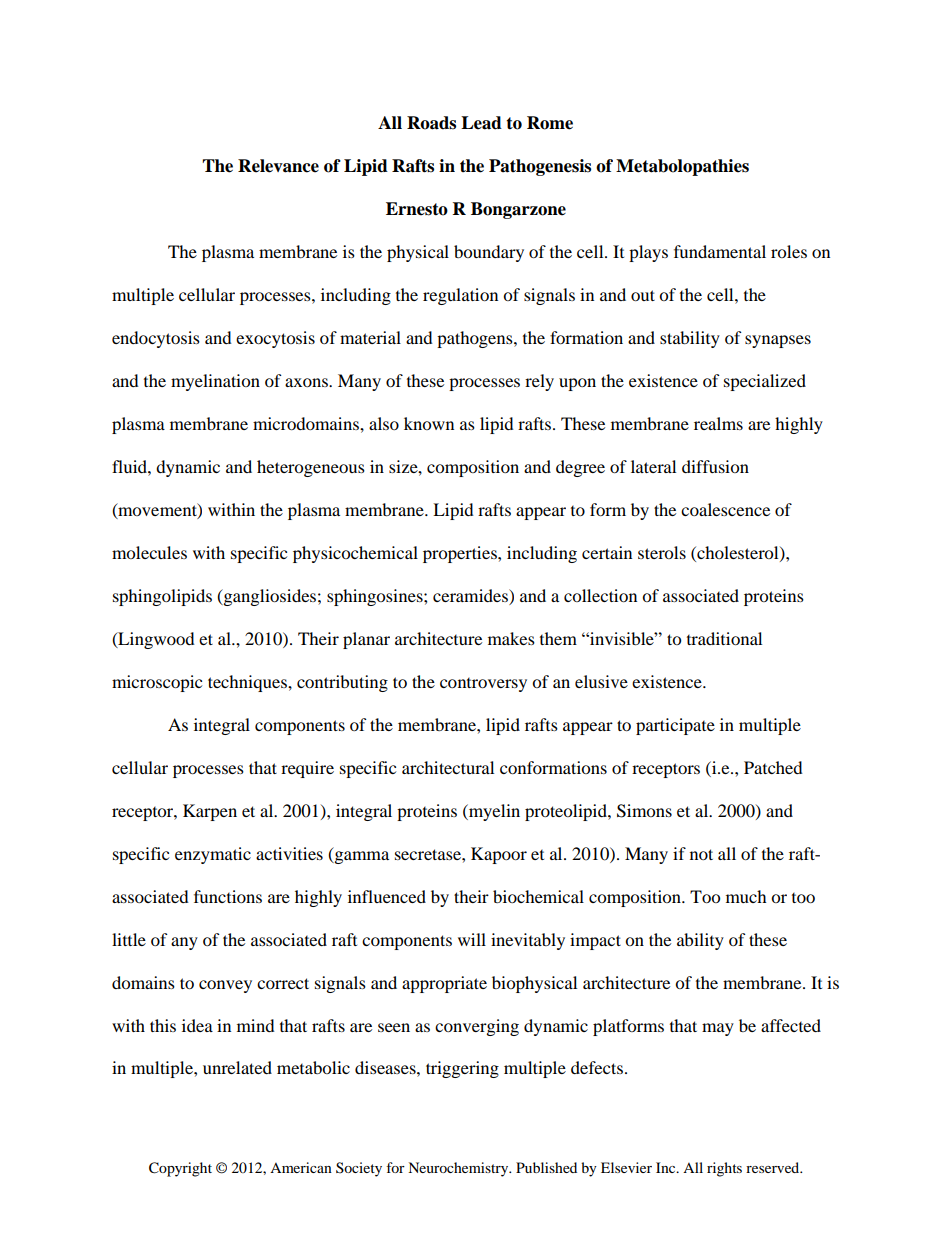  I want to click on traditional, so click(724, 638).
